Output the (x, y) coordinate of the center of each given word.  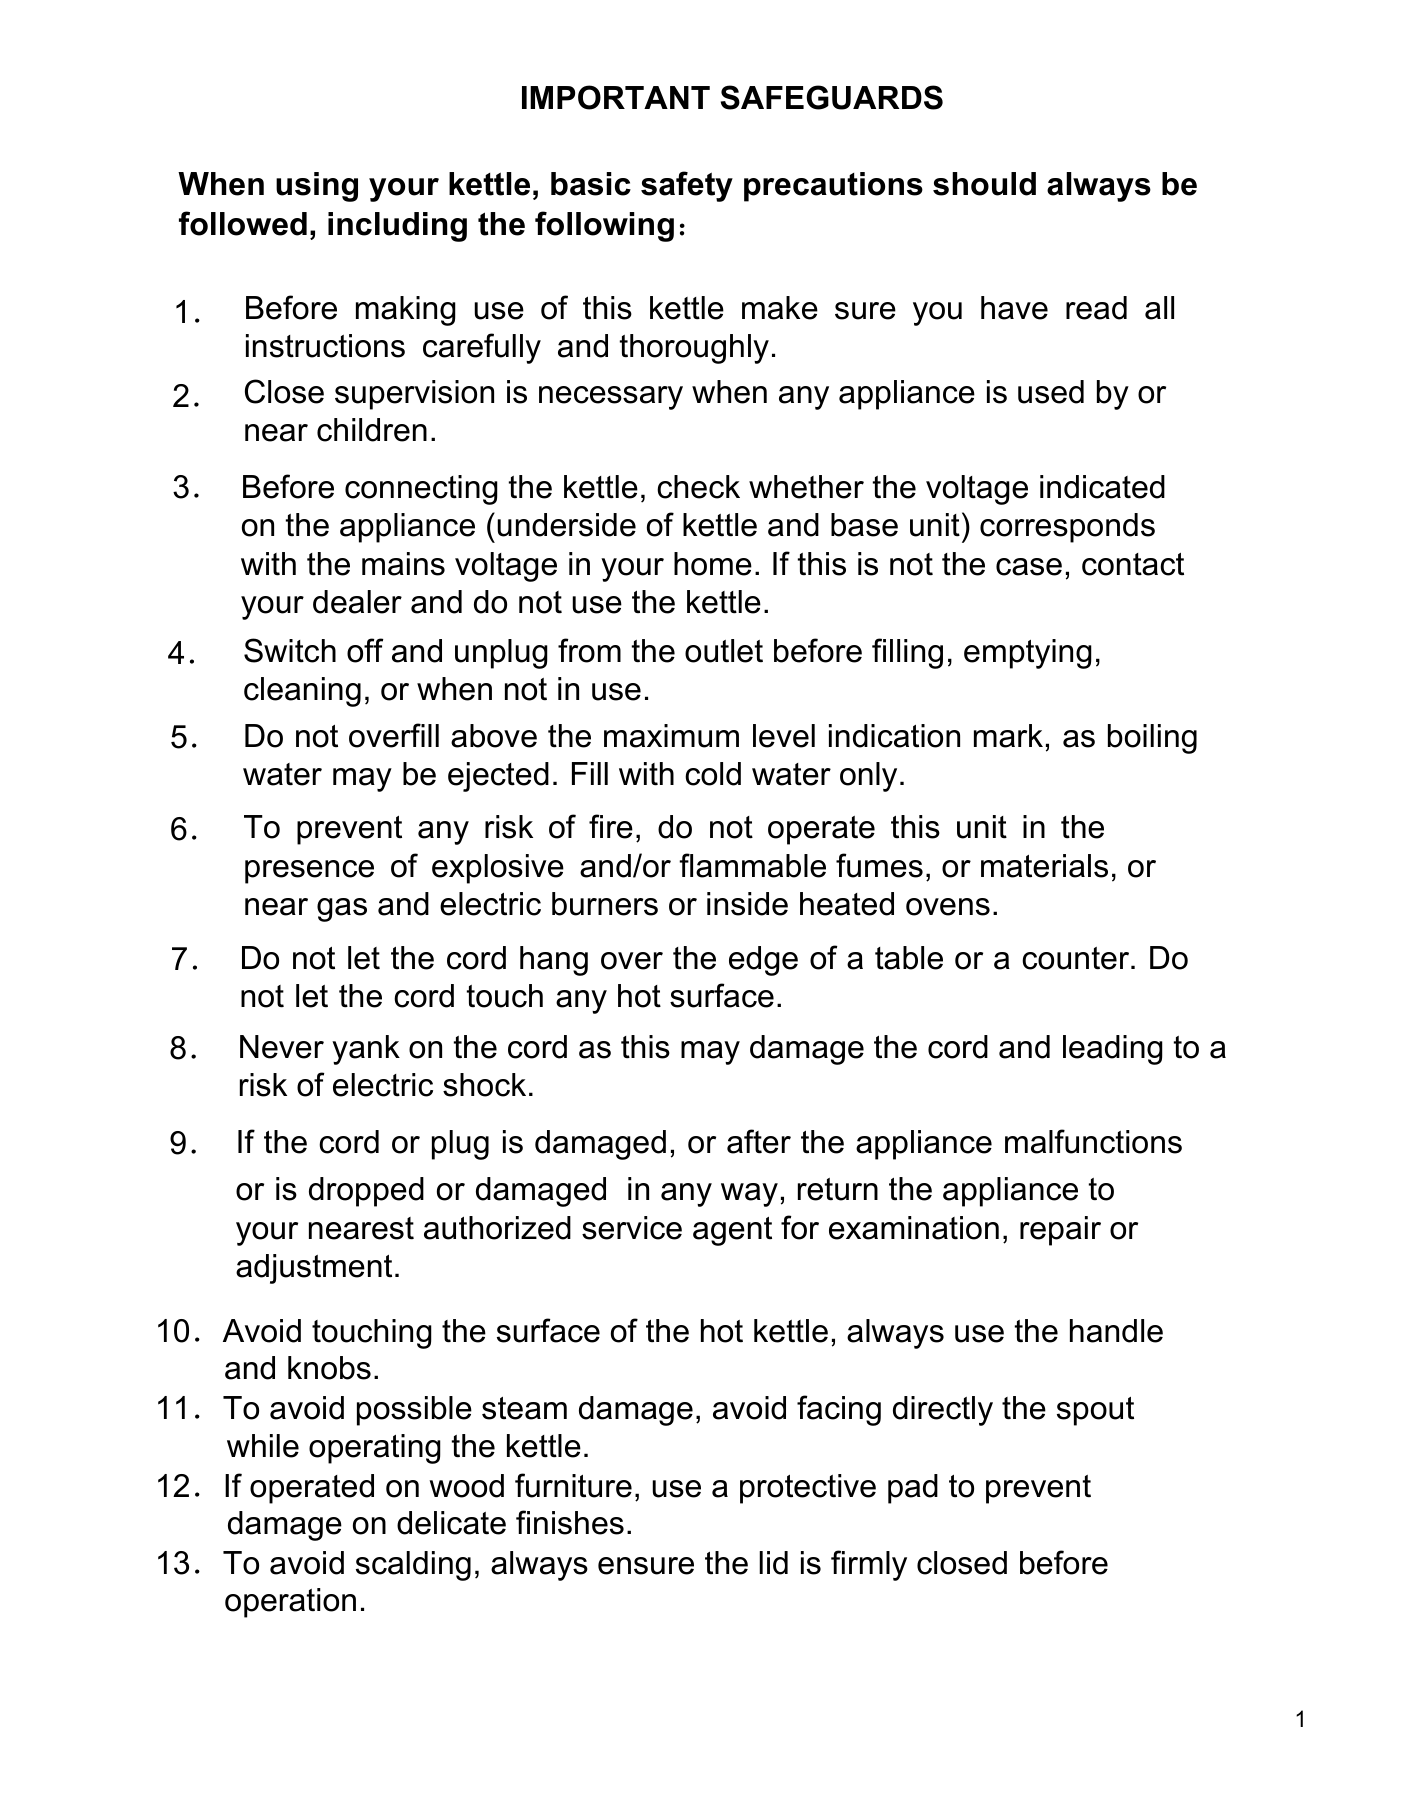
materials (1044, 866)
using (317, 187)
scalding (413, 1566)
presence (309, 872)
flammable (752, 865)
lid (773, 1563)
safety (687, 186)
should (984, 184)
